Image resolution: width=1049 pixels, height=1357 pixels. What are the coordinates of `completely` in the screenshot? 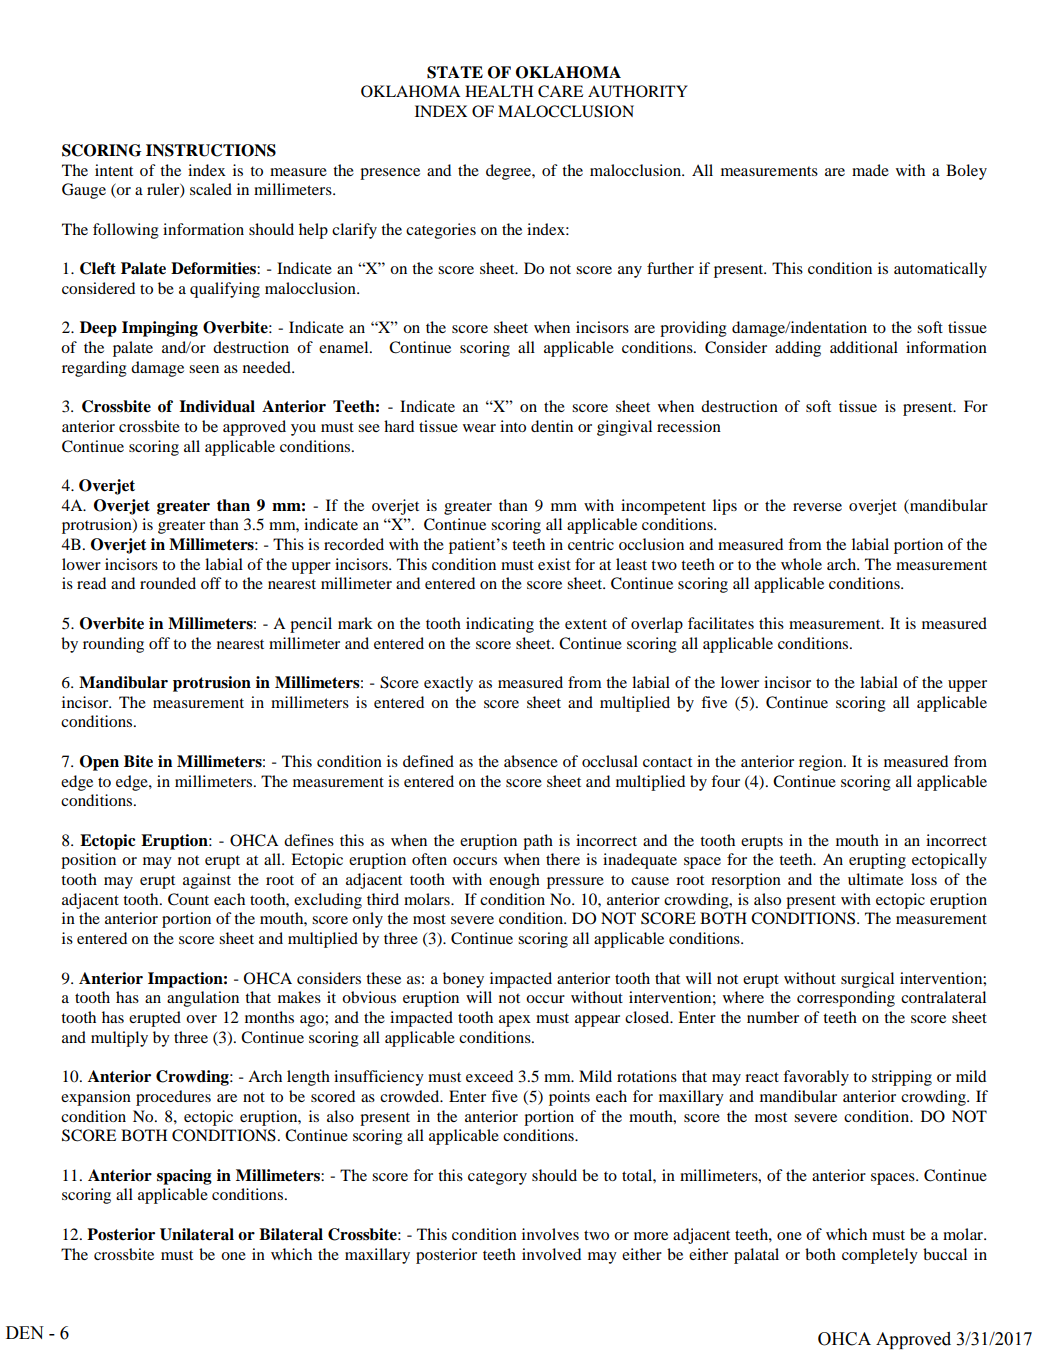 It's located at (880, 1256).
